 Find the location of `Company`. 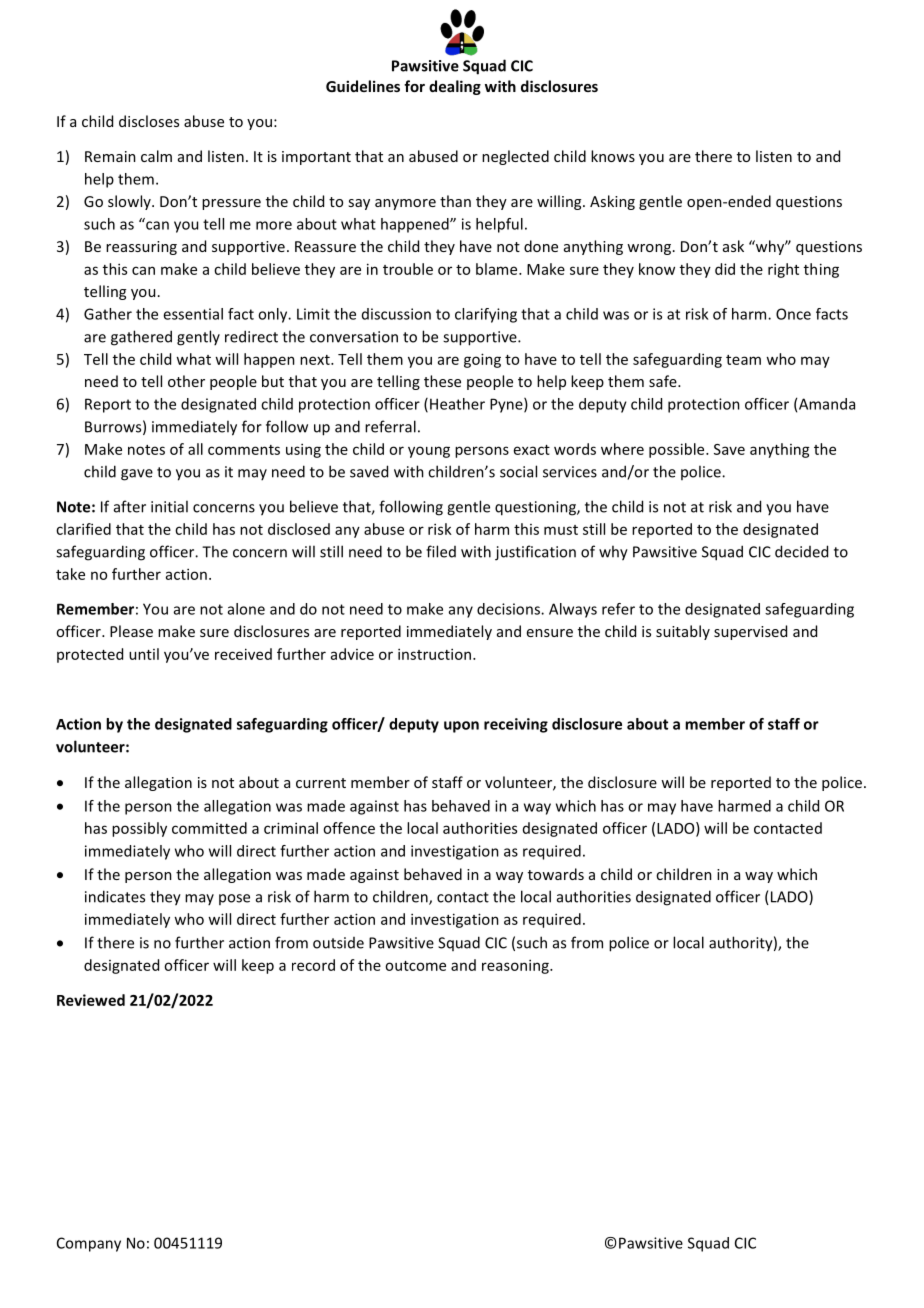

Company is located at coordinates (89, 1244).
